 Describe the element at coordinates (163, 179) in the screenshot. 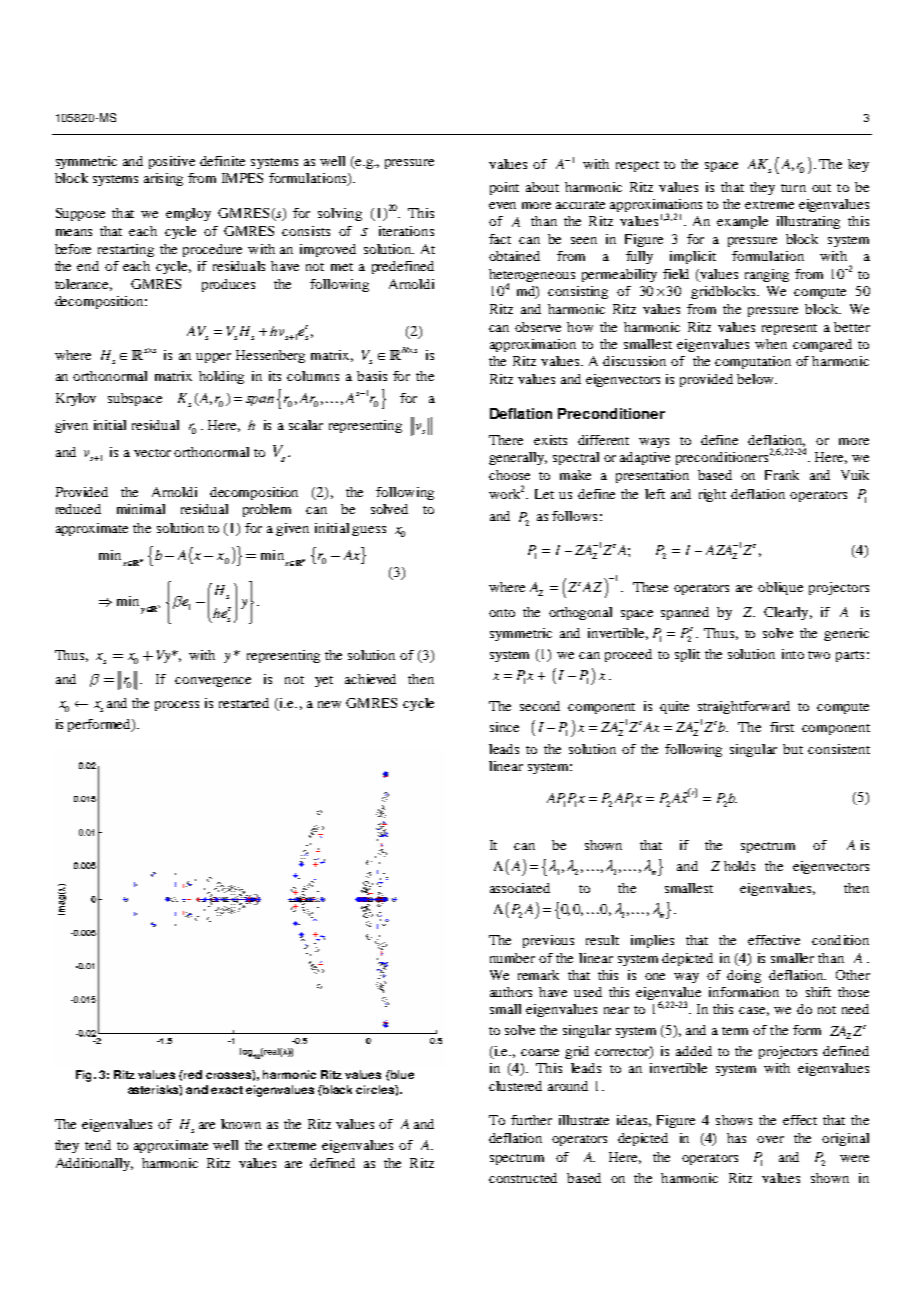

I see `arising` at that location.
